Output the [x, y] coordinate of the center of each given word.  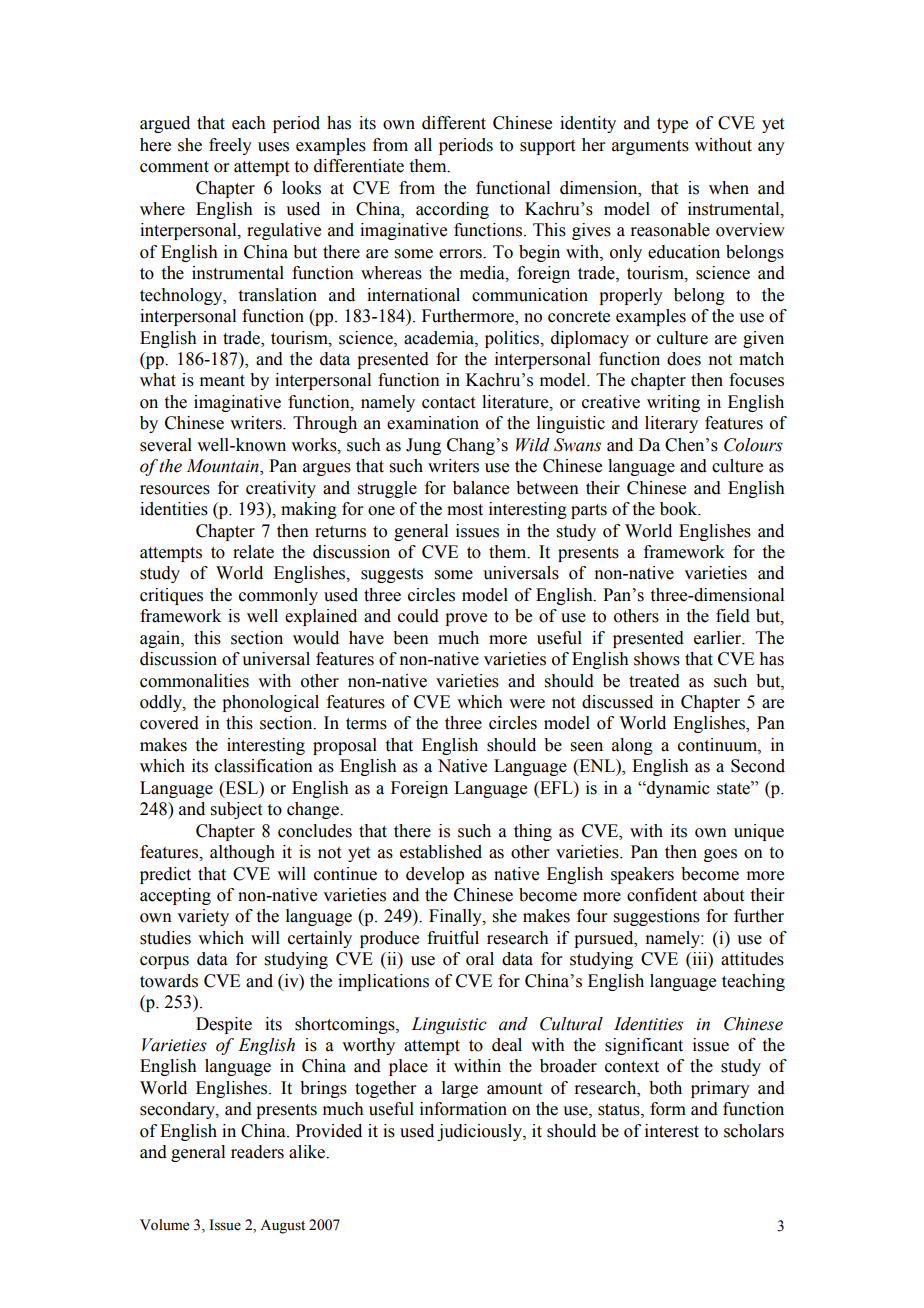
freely [230, 146]
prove [466, 619]
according [452, 210]
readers [257, 1152]
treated [654, 681]
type [672, 125]
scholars [754, 1131]
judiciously [480, 1132]
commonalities [194, 681]
